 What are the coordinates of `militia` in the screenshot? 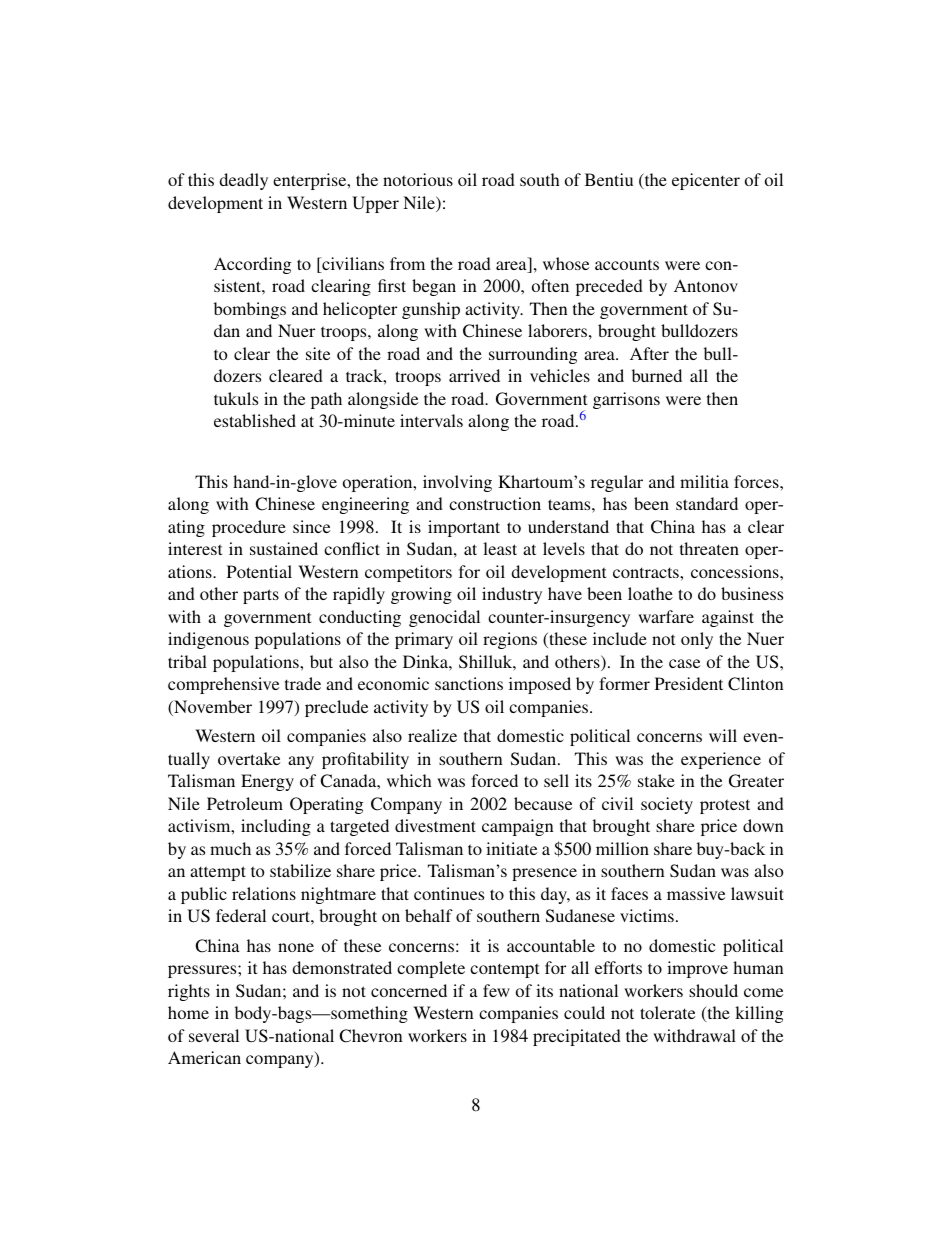 It's located at (704, 481).
